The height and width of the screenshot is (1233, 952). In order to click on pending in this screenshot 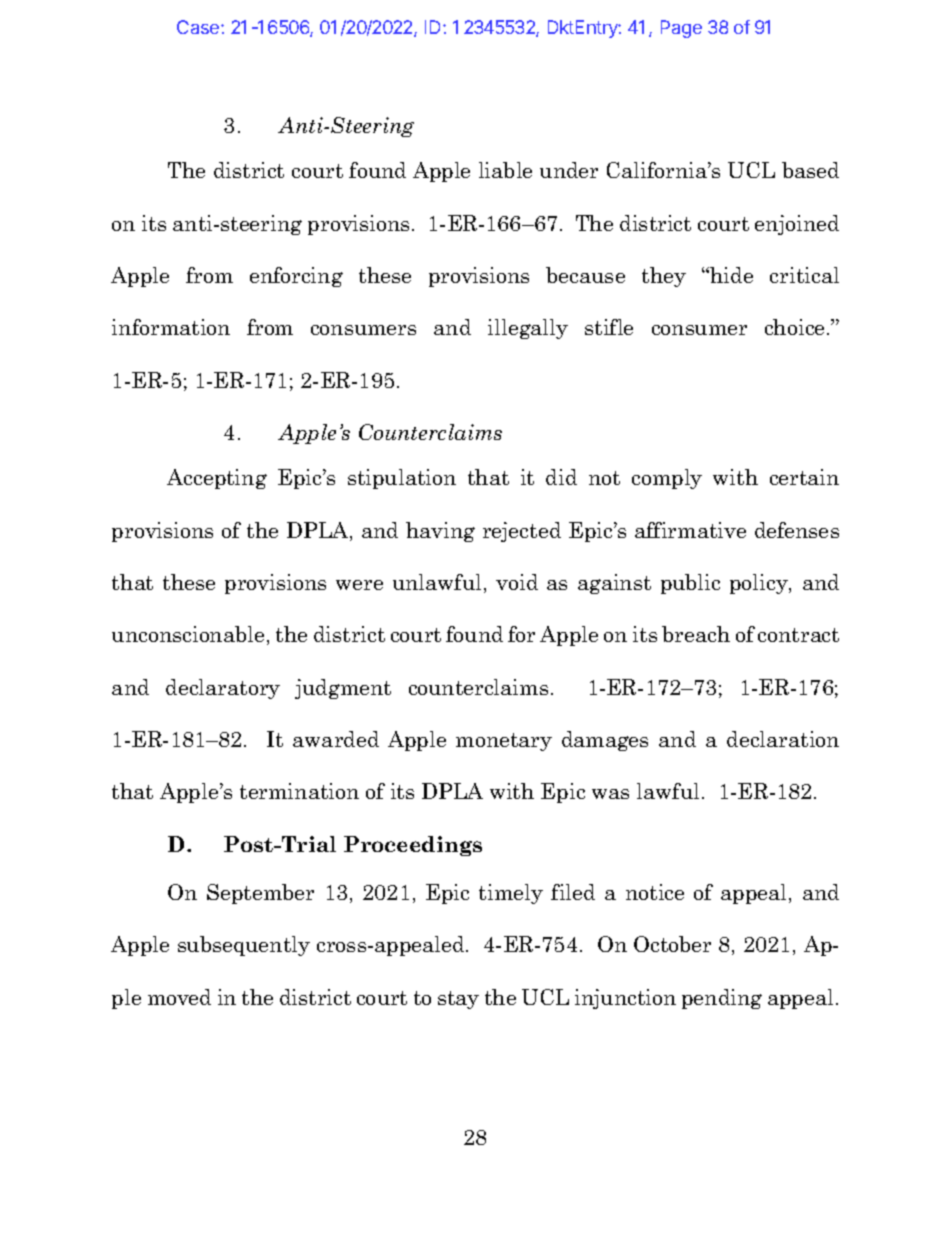, I will do `click(722, 999)`.
